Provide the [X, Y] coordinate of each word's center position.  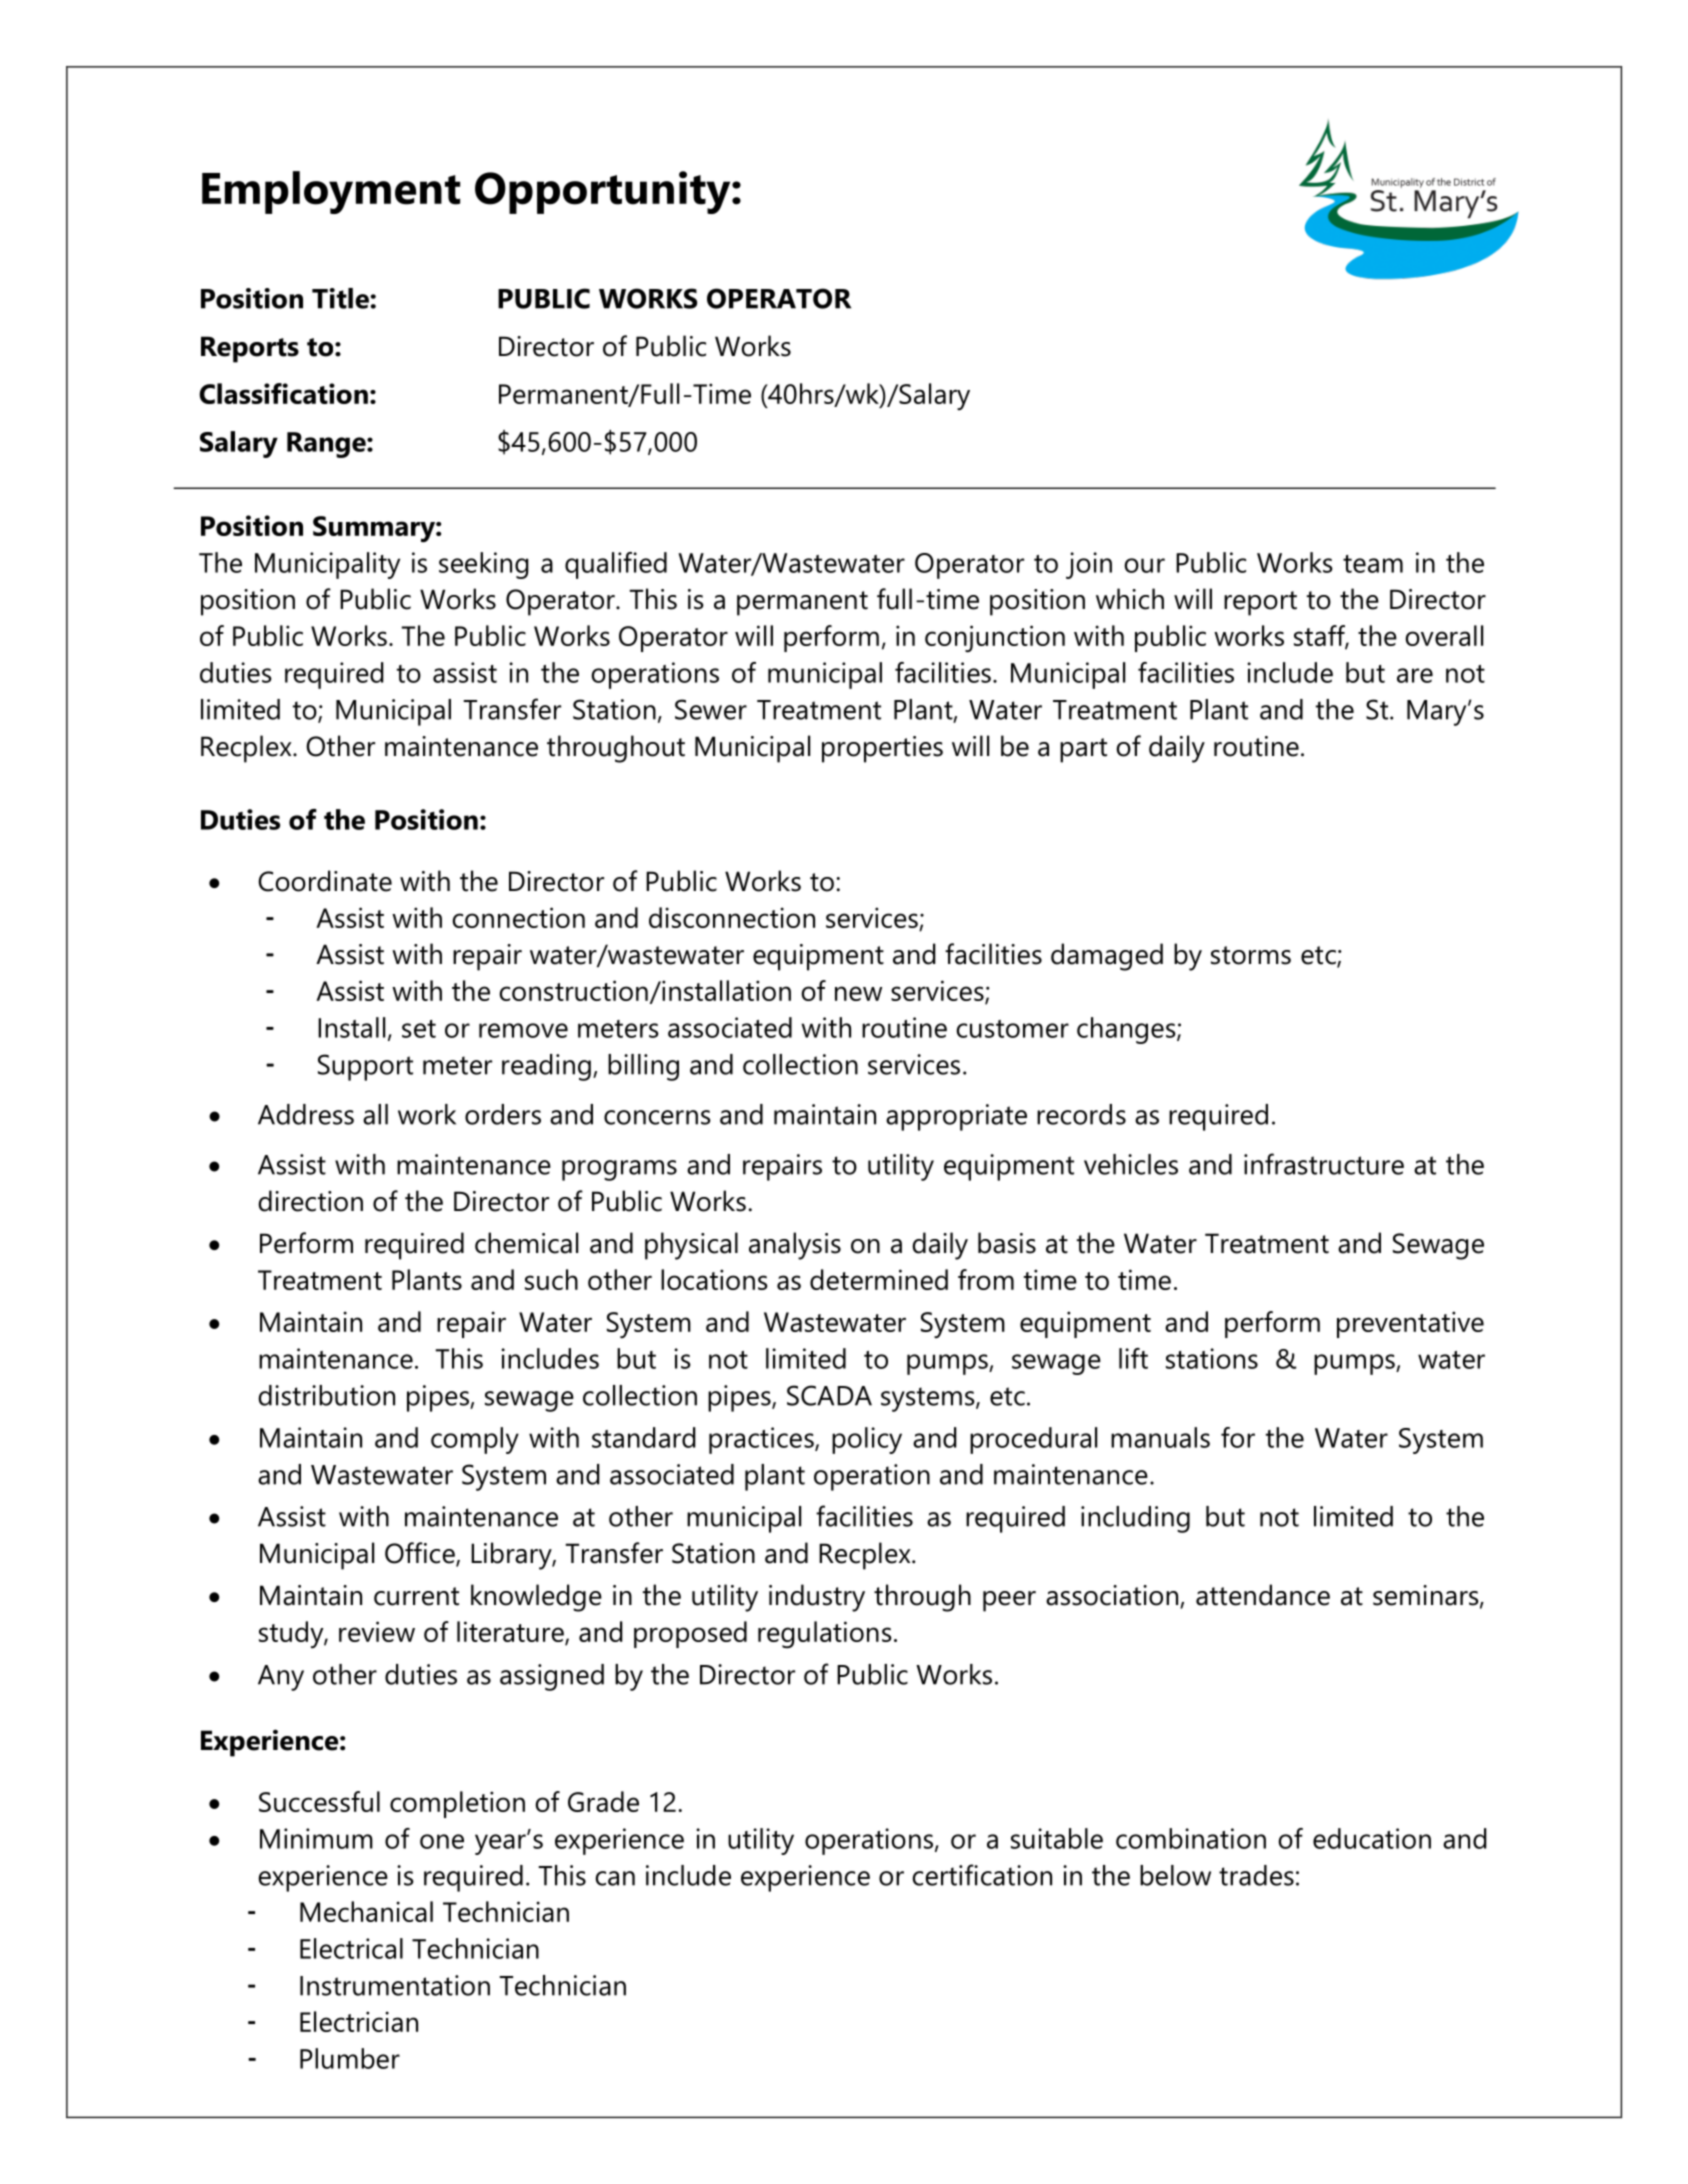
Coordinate [325, 881]
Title [341, 298]
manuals [1160, 1437]
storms [1251, 955]
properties [882, 749]
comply [475, 1440]
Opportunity [604, 192]
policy [867, 1440]
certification [982, 1875]
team [1373, 564]
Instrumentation [395, 1985]
